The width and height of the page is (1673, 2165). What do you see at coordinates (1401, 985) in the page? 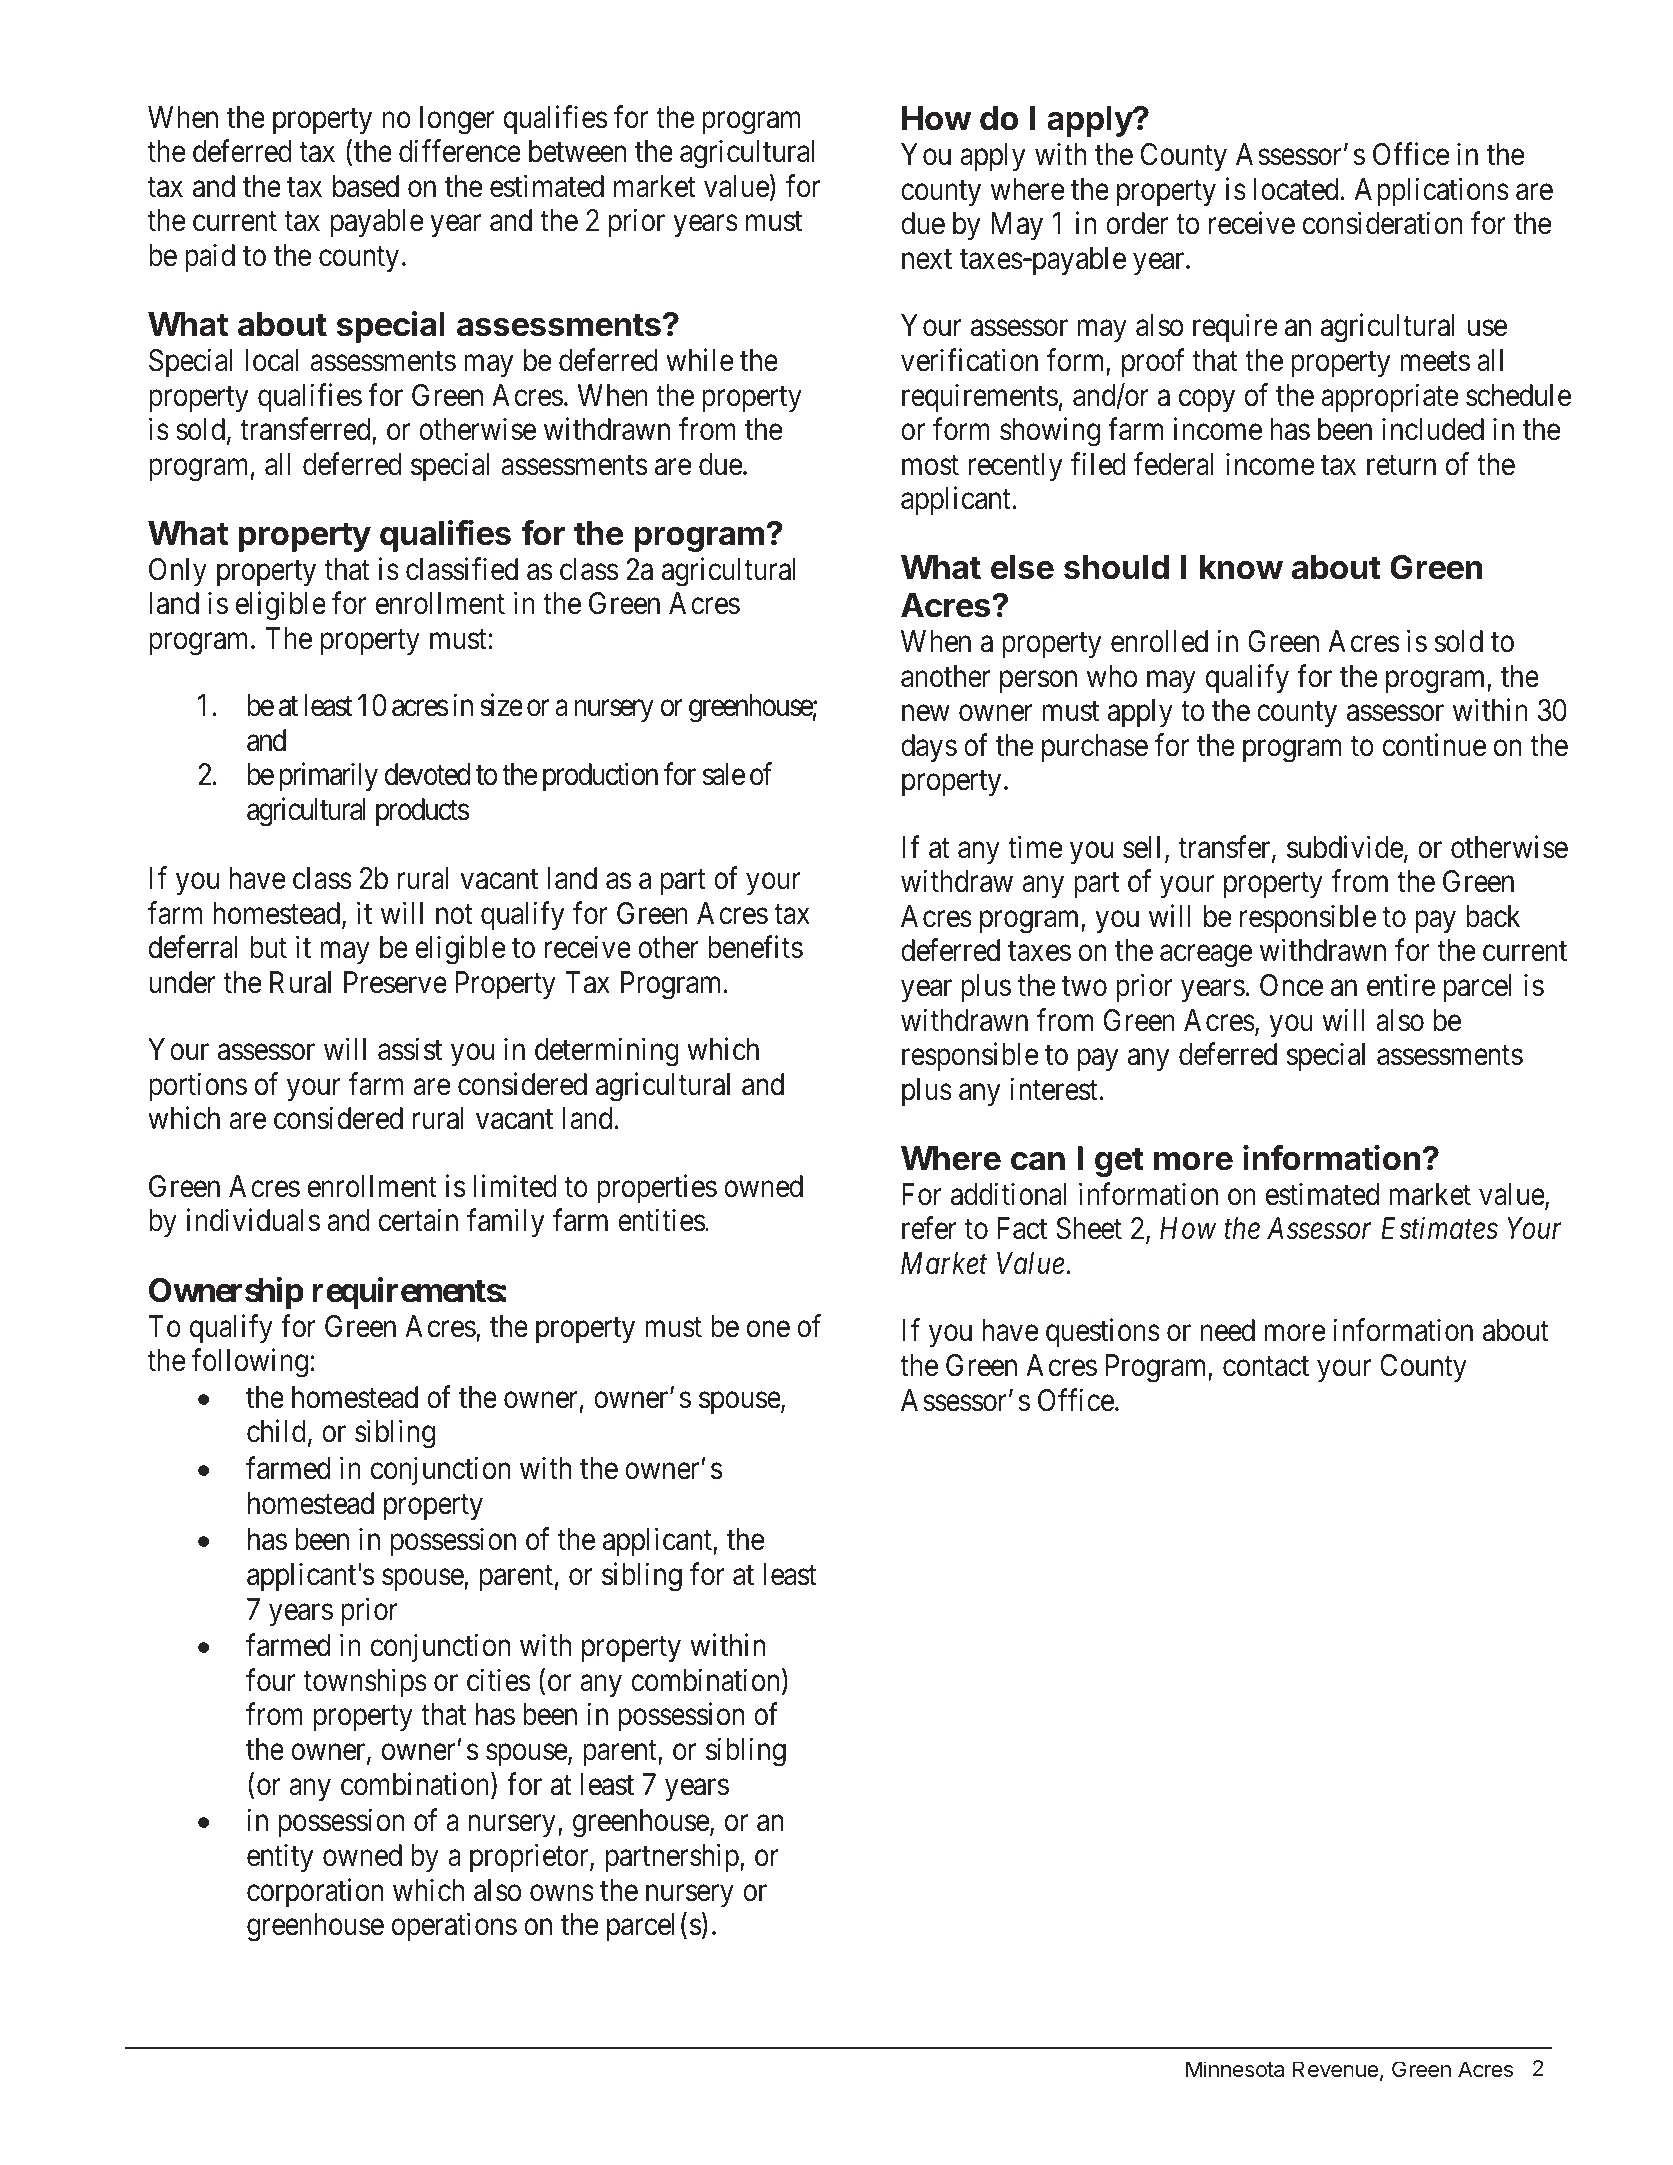
I see `entire` at bounding box center [1401, 985].
